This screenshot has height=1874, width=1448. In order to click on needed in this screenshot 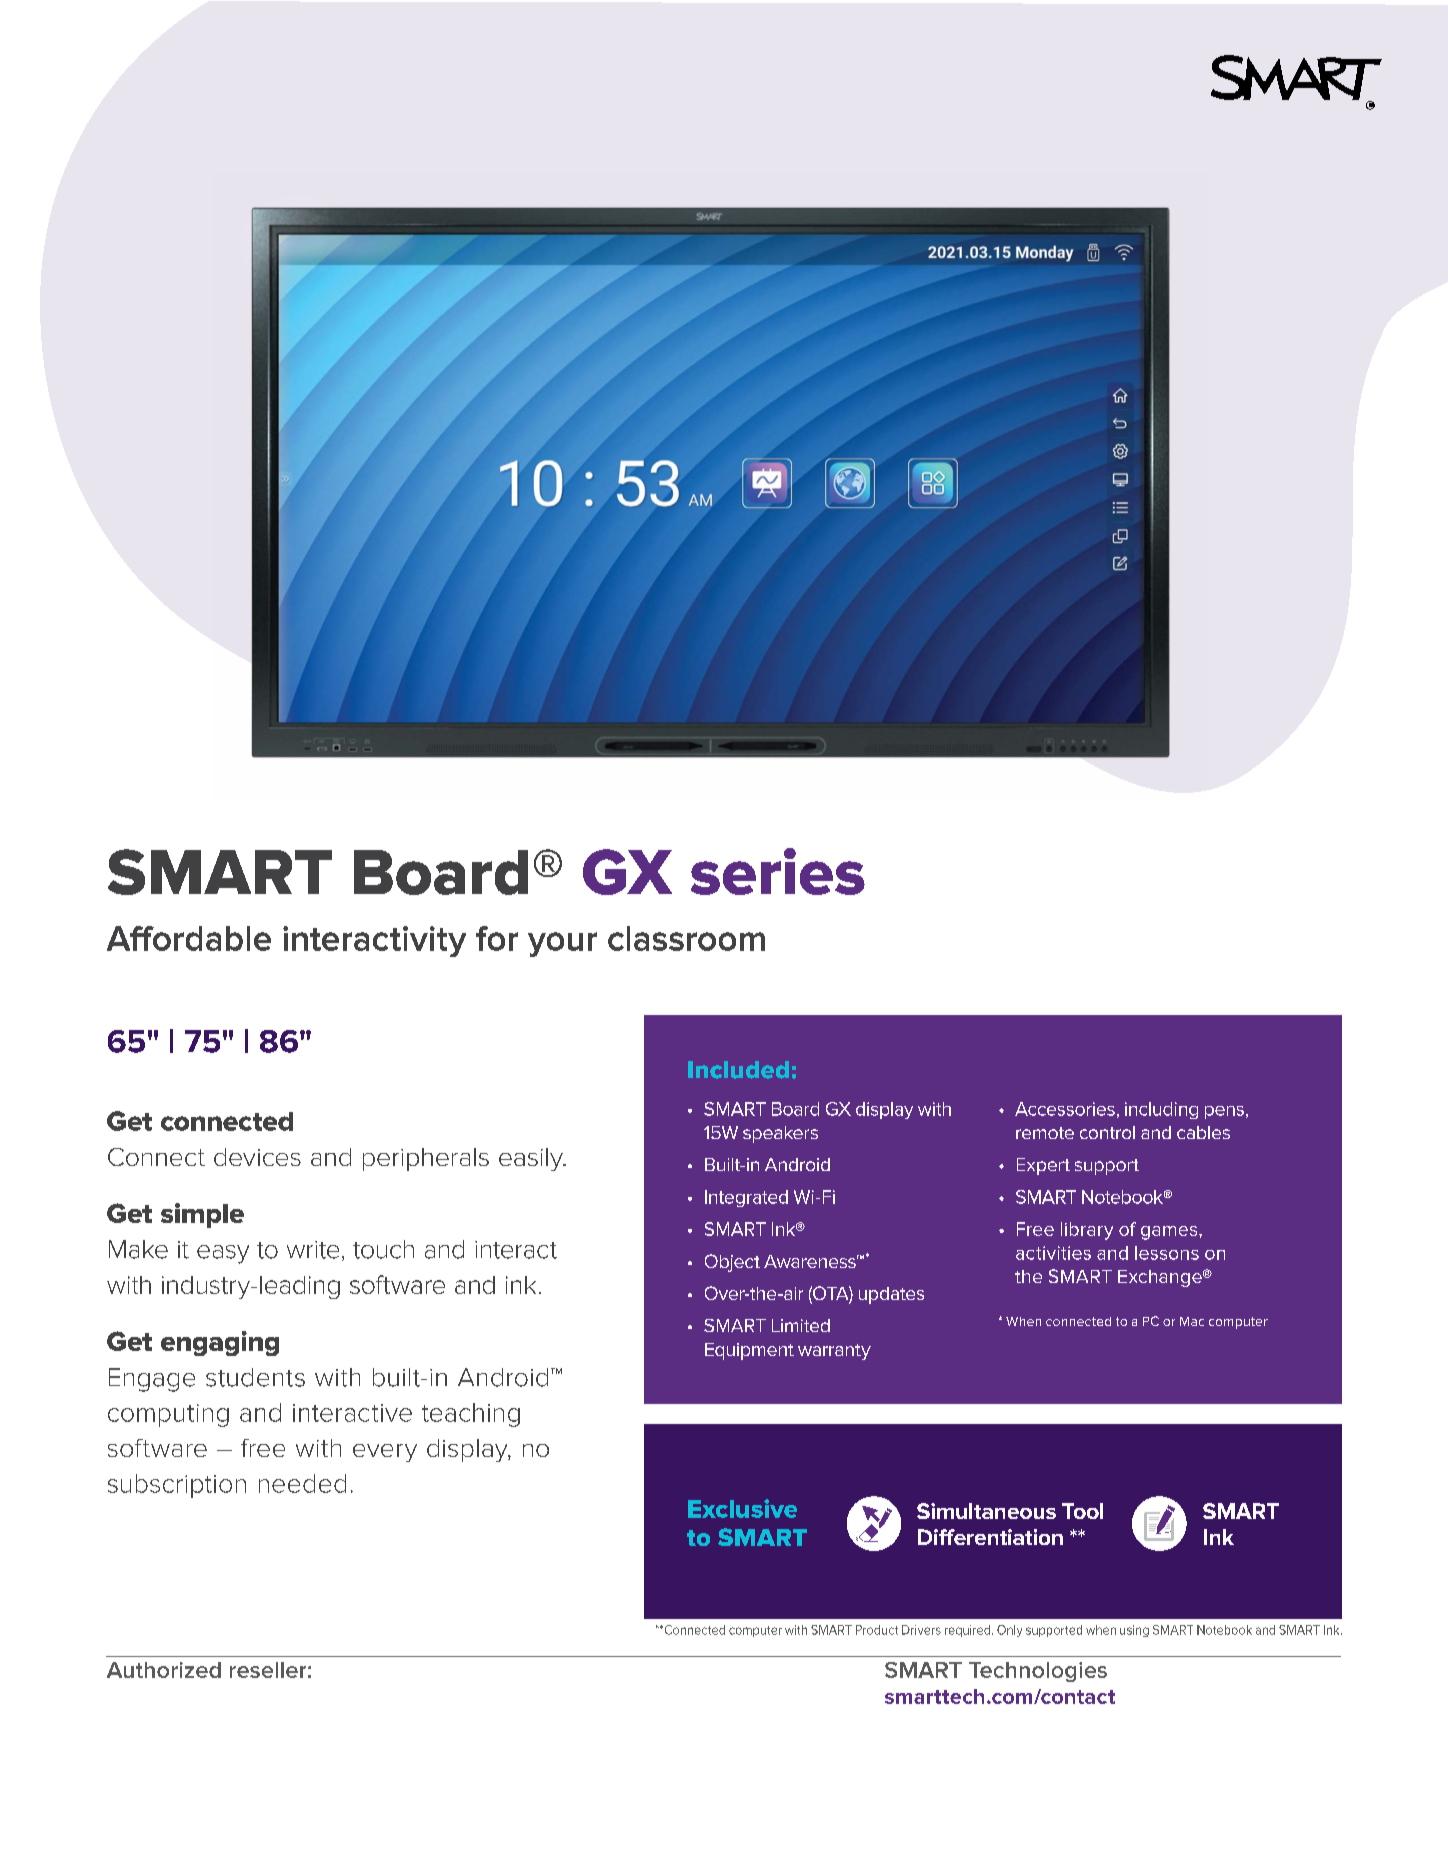, I will do `click(302, 1483)`.
